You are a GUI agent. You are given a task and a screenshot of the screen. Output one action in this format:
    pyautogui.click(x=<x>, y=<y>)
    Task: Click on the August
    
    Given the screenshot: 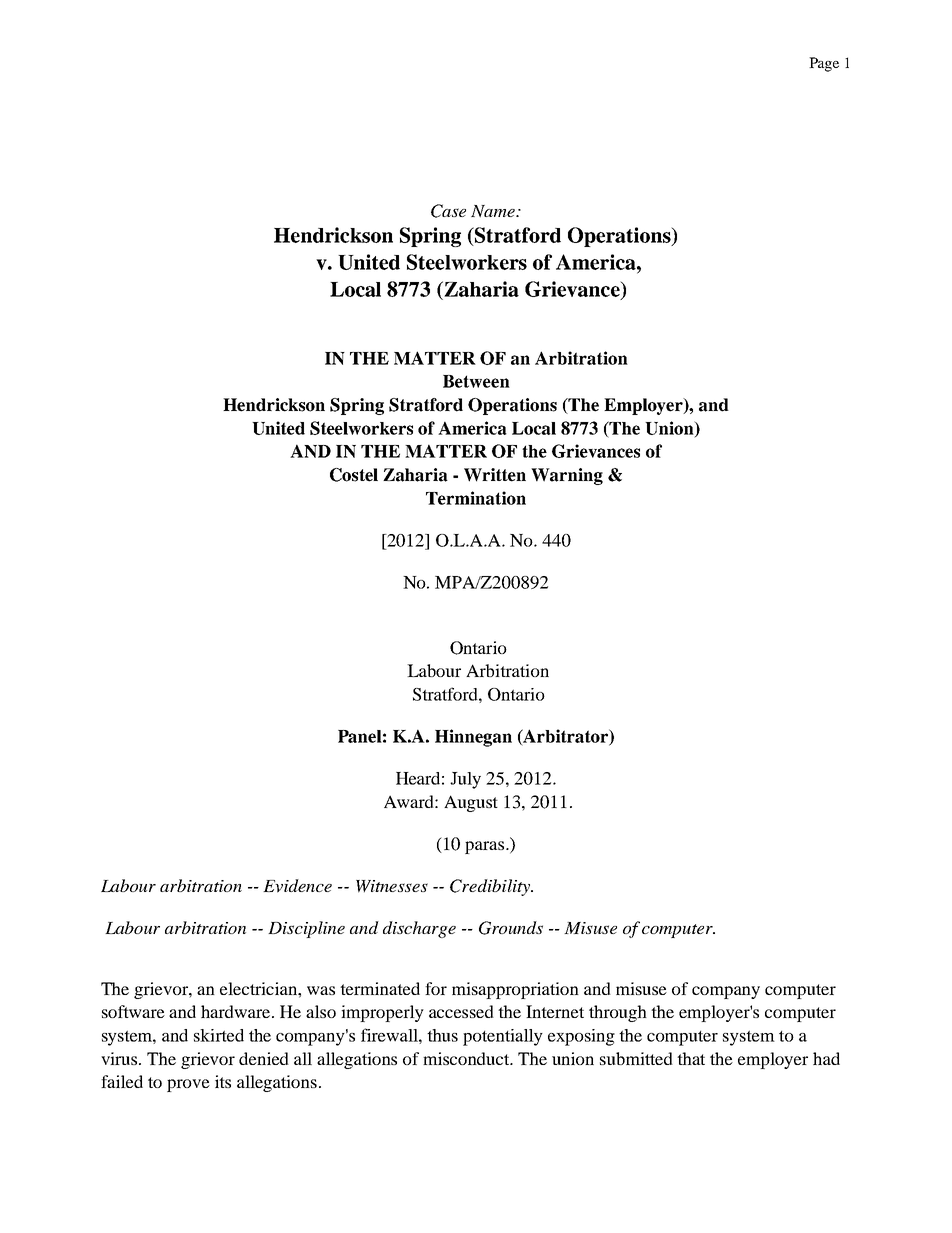 What is the action you would take?
    pyautogui.click(x=471, y=803)
